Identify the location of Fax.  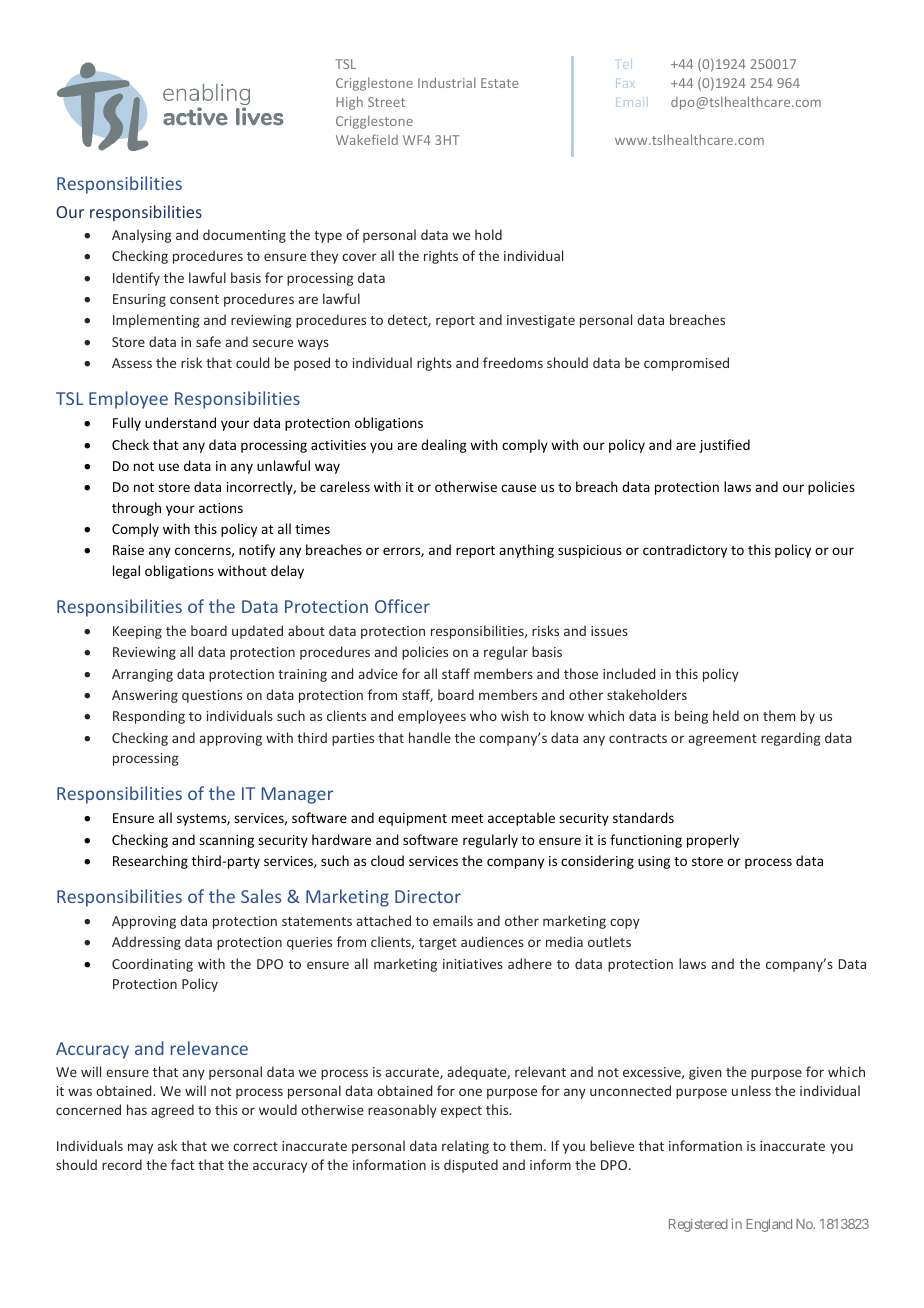
(625, 83).
